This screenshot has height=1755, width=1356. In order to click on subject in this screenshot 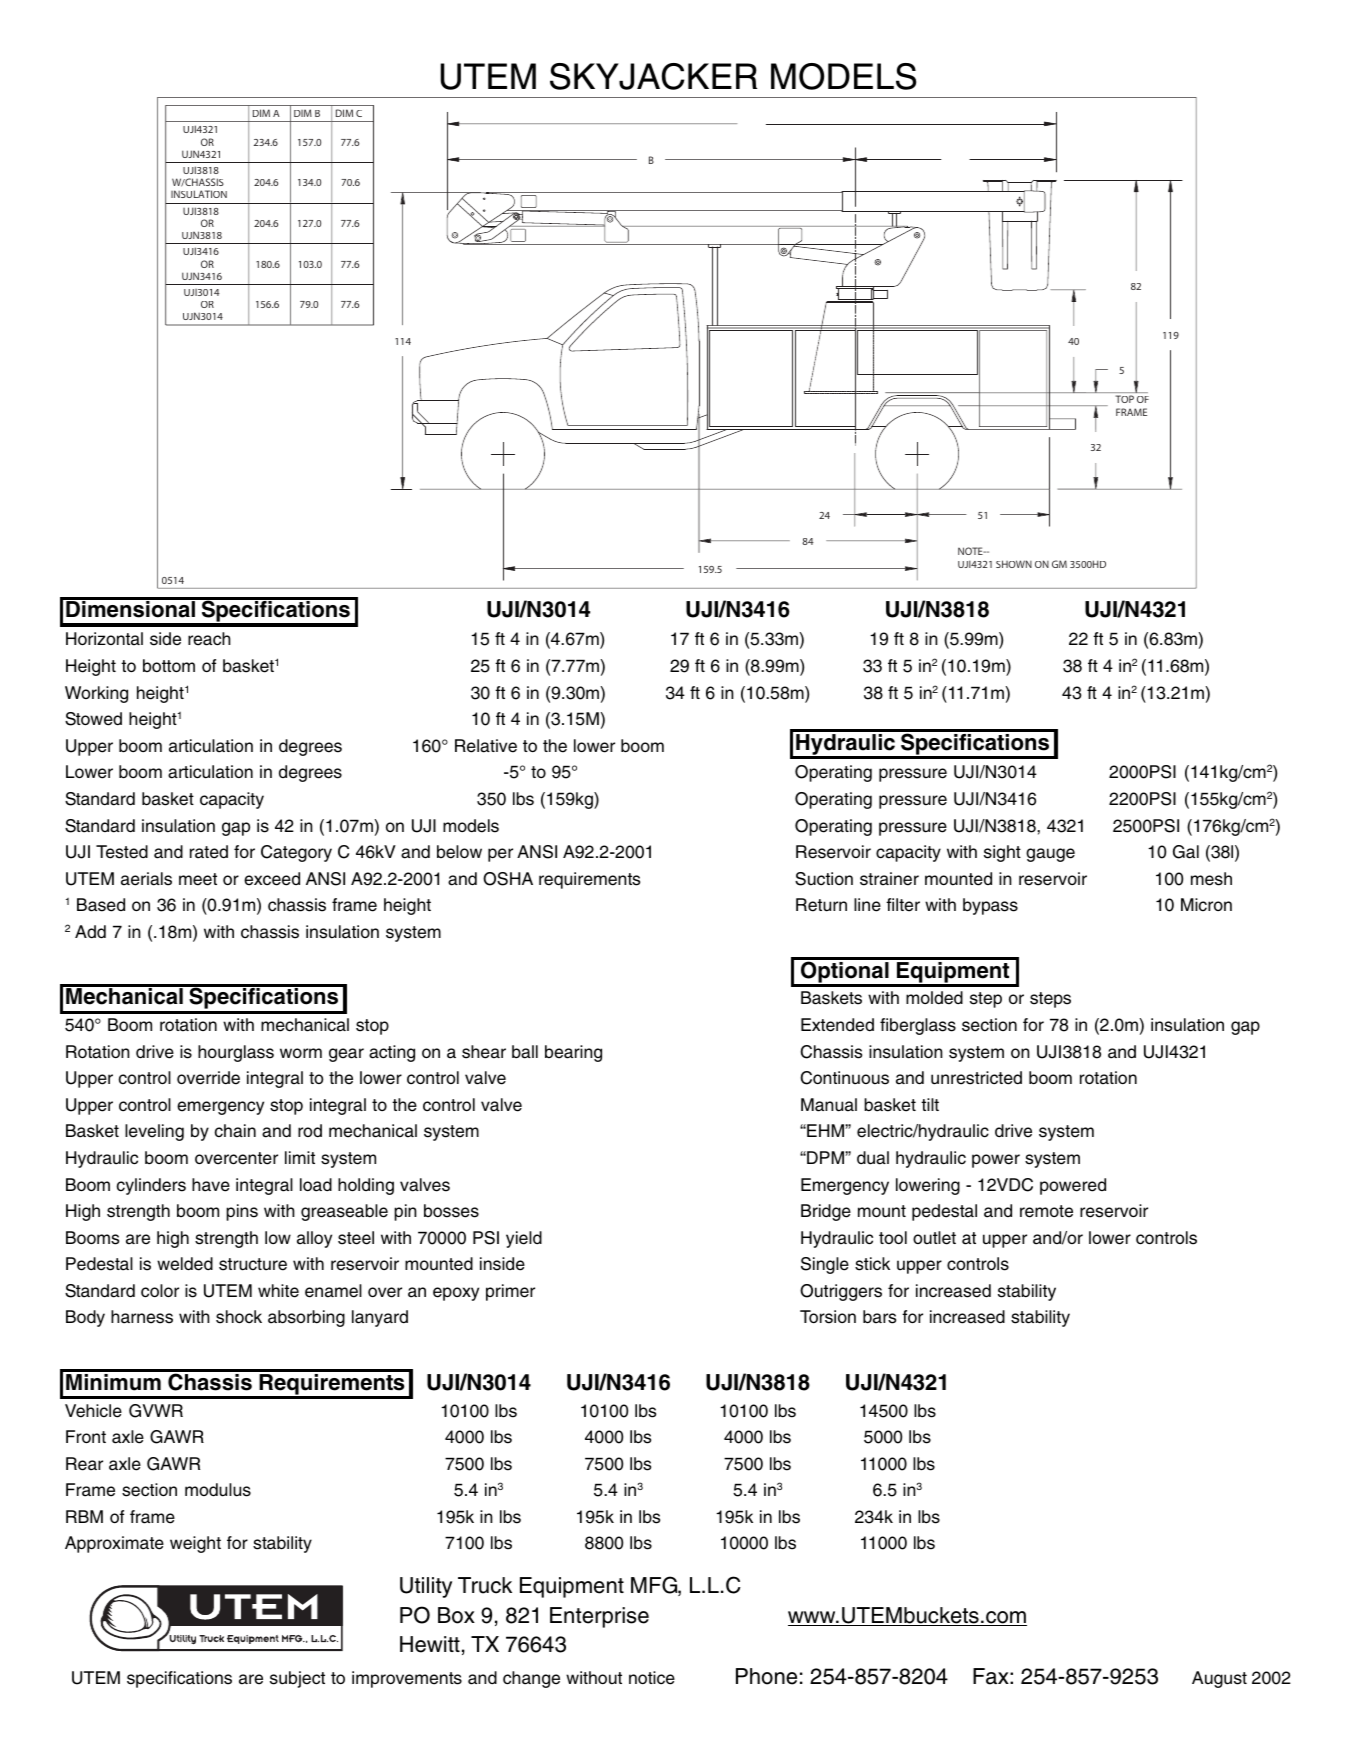, I will do `click(297, 1679)`.
